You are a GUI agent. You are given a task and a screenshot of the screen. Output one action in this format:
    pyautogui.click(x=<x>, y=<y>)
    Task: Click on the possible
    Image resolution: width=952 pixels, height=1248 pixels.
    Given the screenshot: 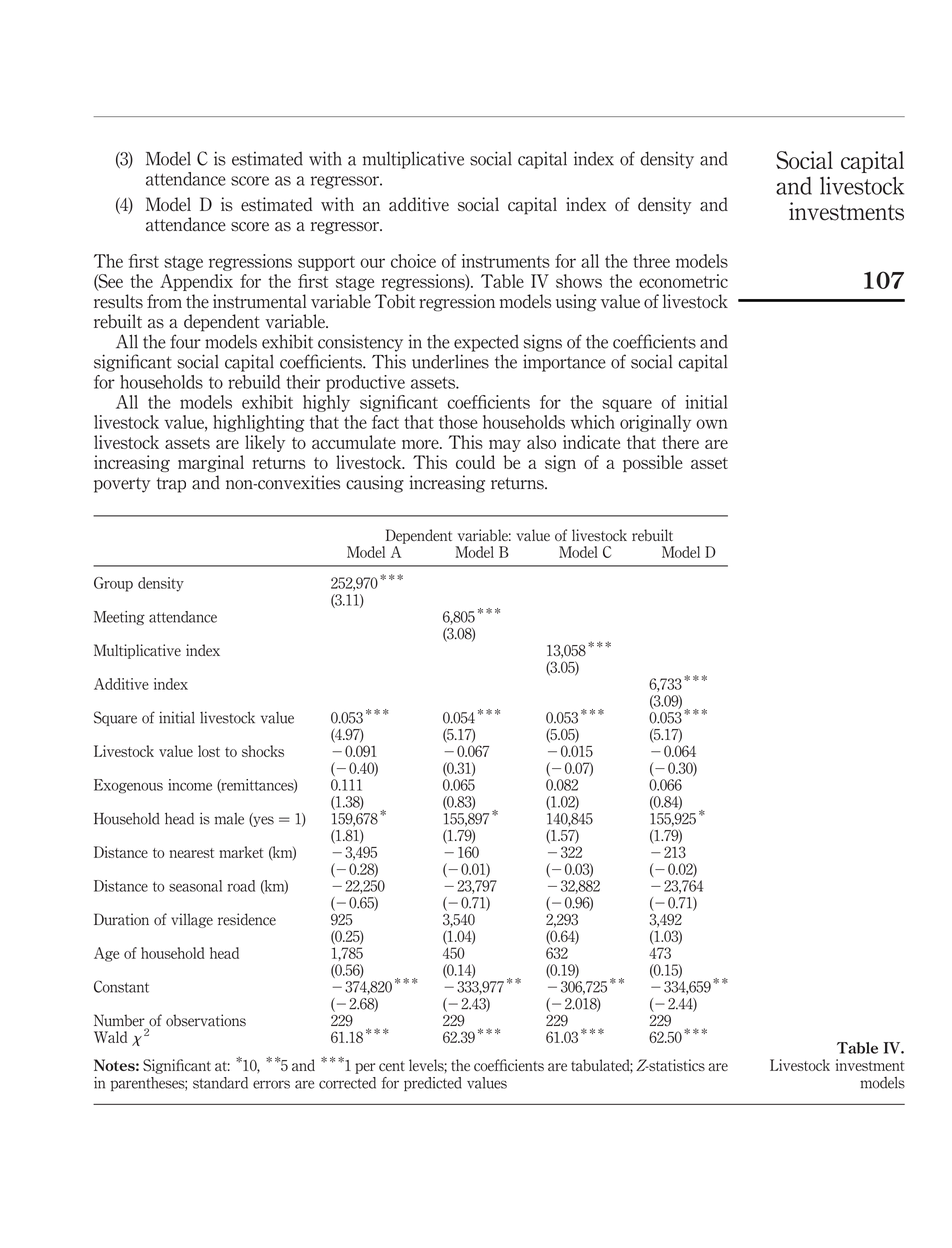 What is the action you would take?
    pyautogui.click(x=653, y=463)
